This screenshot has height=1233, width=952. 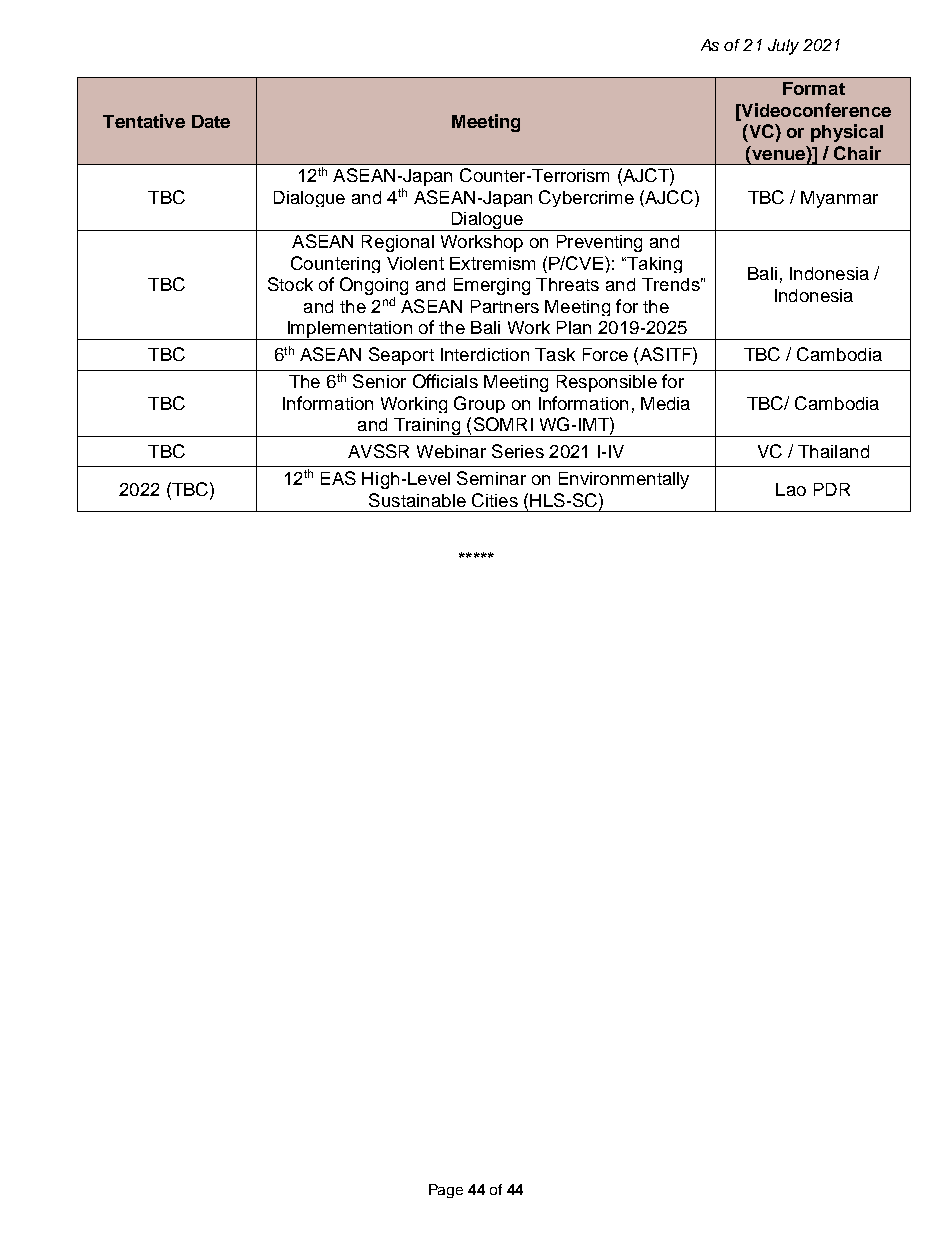 I want to click on Cities, so click(x=495, y=500).
